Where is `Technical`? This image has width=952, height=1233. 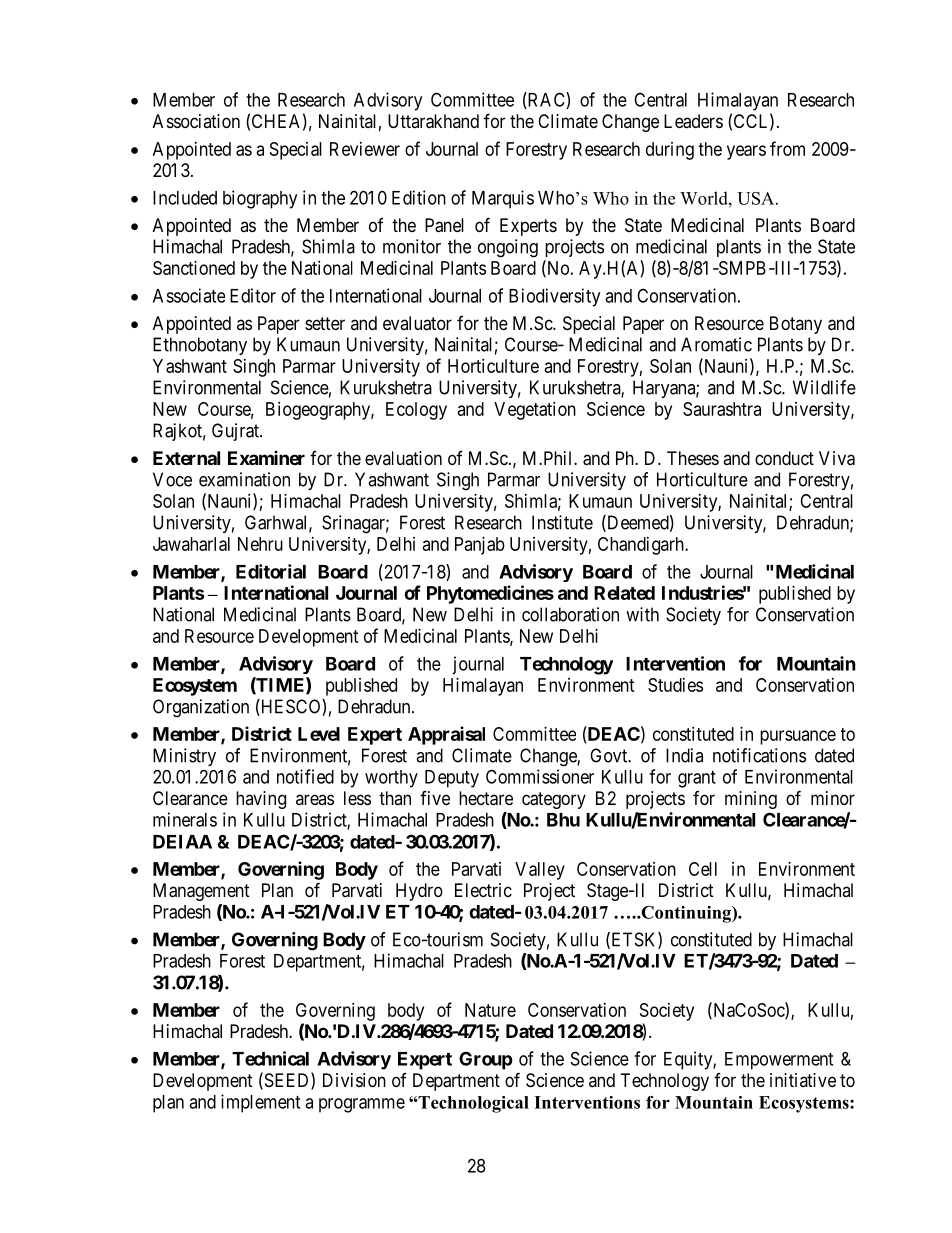
Technical is located at coordinates (270, 1058).
